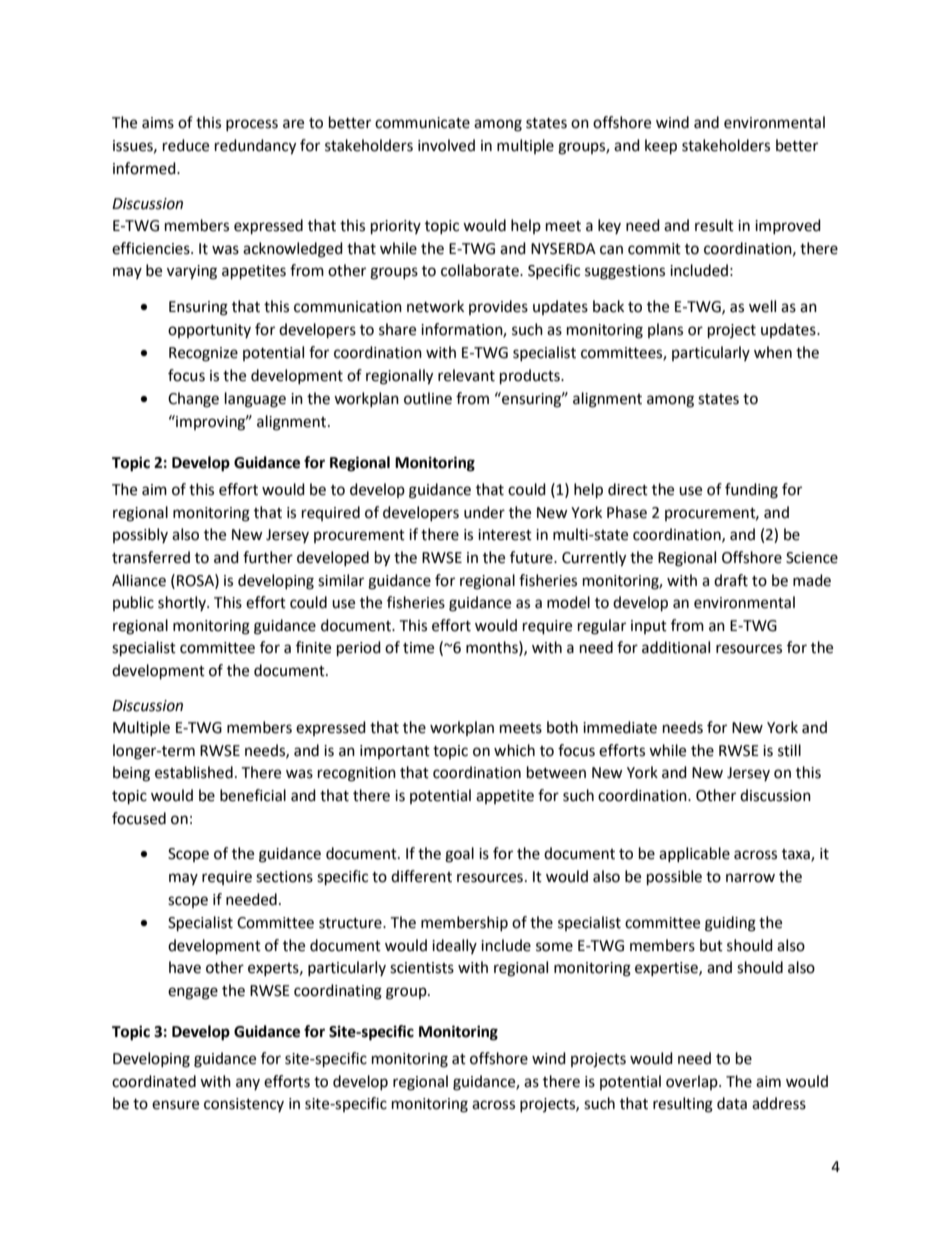 This screenshot has width=952, height=1233. Describe the element at coordinates (694, 854) in the screenshot. I see `applicable` at that location.
